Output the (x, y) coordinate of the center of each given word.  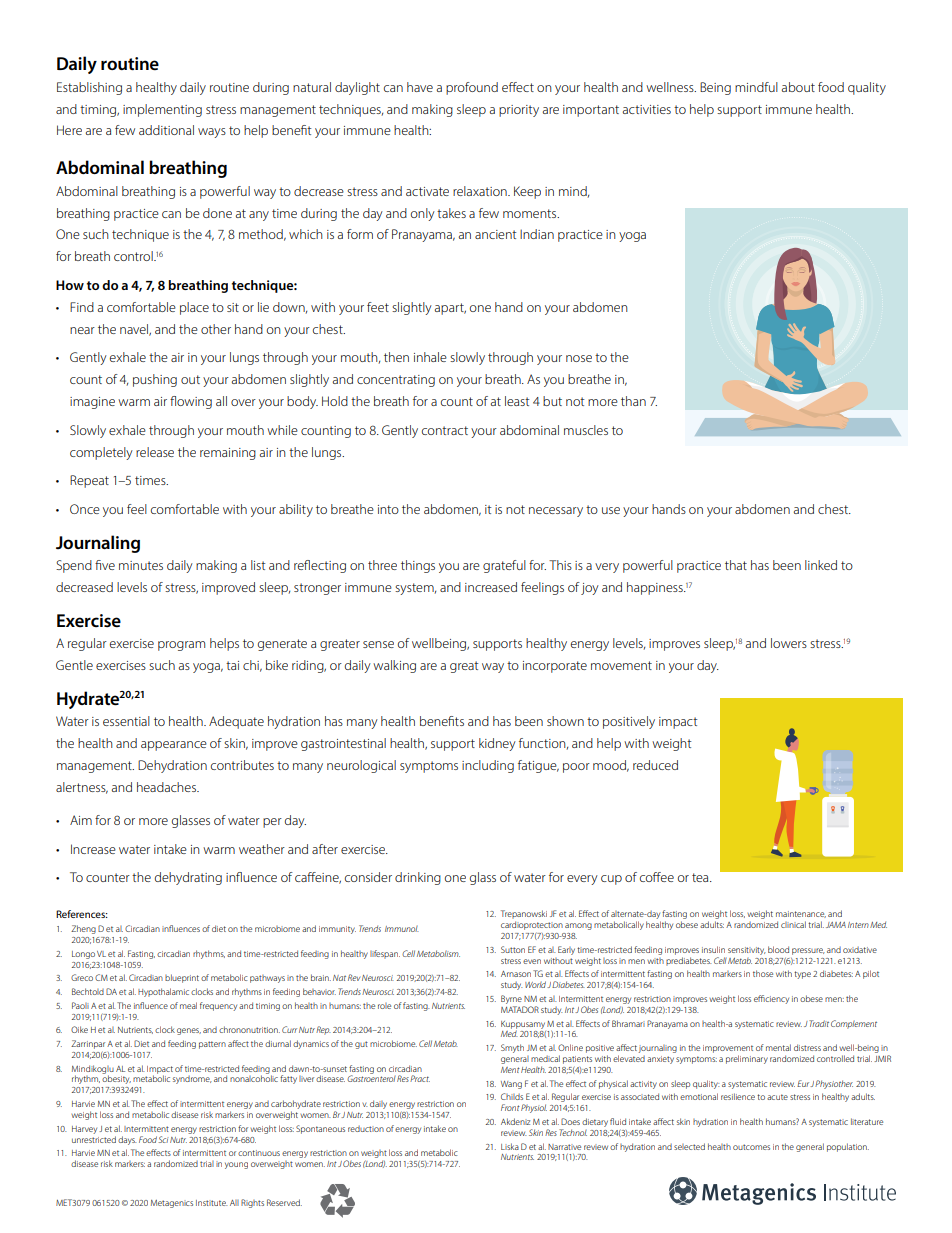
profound (472, 88)
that (736, 565)
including (488, 766)
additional (166, 130)
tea (701, 877)
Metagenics (172, 1204)
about (798, 87)
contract (445, 430)
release (155, 452)
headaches (167, 787)
